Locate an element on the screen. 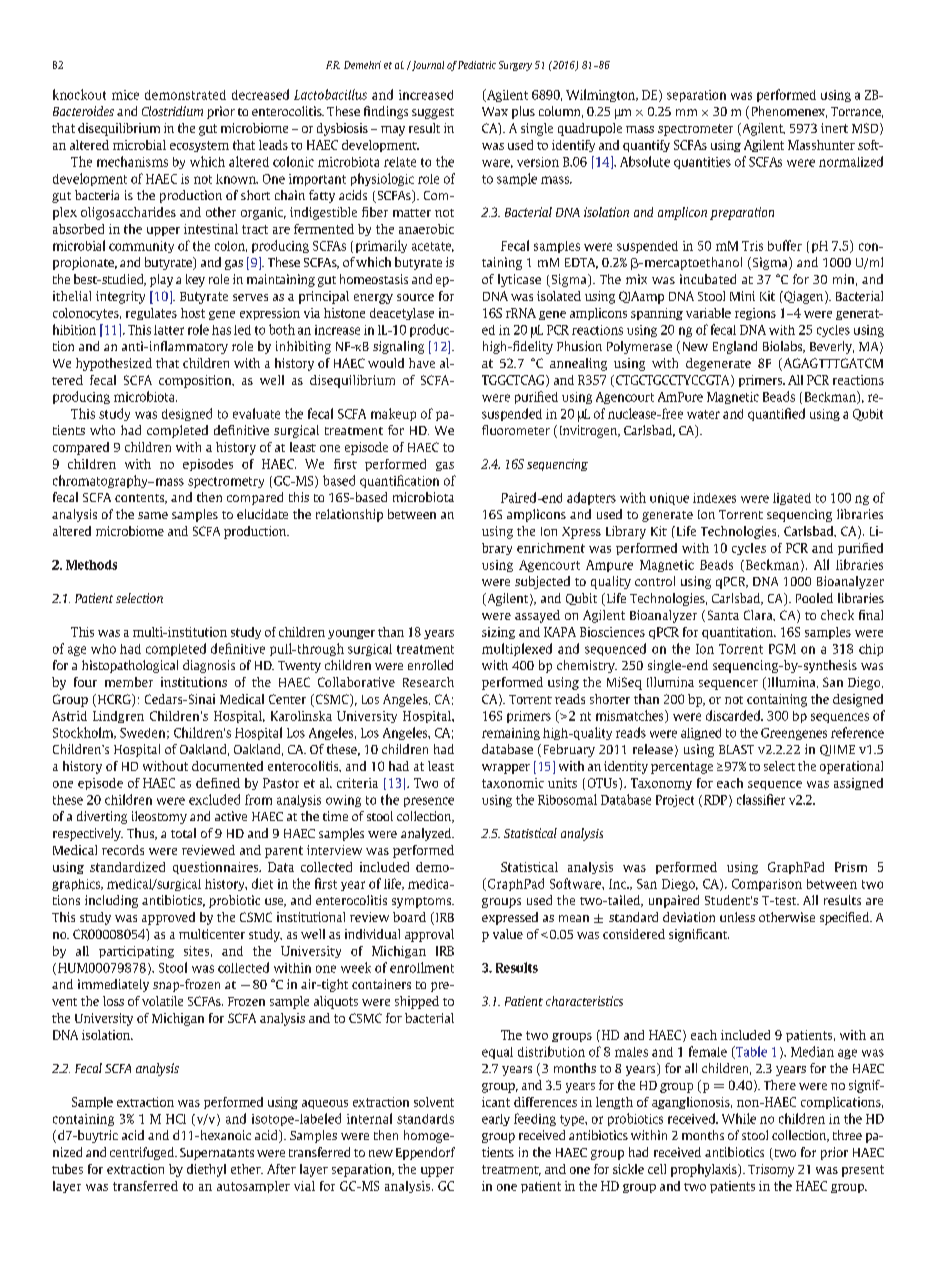  contents is located at coordinates (140, 499).
